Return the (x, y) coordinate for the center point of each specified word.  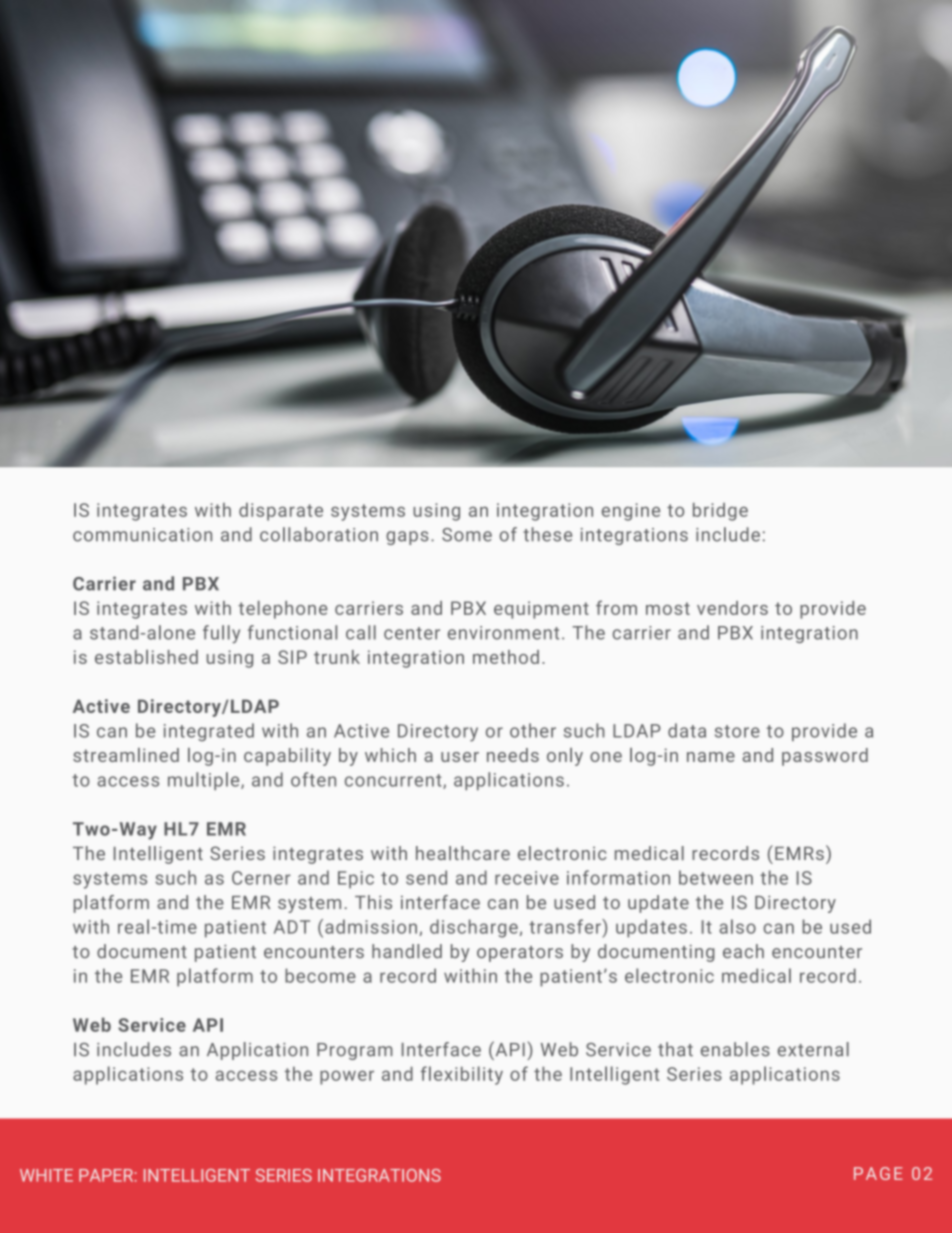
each (743, 951)
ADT (292, 927)
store (737, 731)
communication (142, 535)
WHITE (46, 1175)
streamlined (126, 755)
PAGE (878, 1173)
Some (467, 535)
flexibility (462, 1075)
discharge (474, 928)
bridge (720, 512)
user (460, 757)
